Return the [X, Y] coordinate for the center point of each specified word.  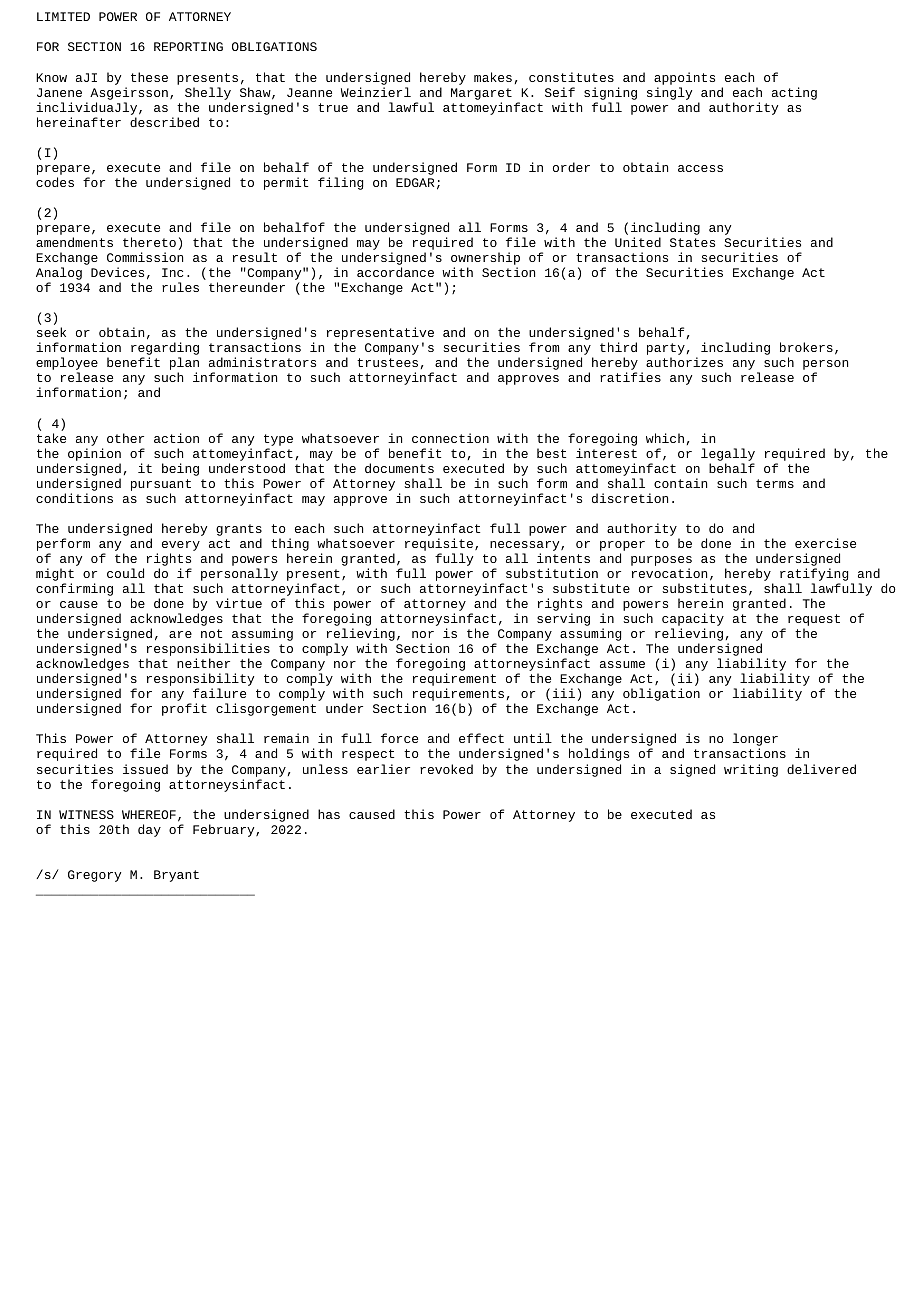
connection [450, 438]
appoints [684, 78]
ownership [485, 260]
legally [728, 454]
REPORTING [188, 46]
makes [493, 77]
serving [563, 619]
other [125, 438]
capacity [693, 621]
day [149, 830]
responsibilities [208, 651]
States [692, 242]
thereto [149, 242]
